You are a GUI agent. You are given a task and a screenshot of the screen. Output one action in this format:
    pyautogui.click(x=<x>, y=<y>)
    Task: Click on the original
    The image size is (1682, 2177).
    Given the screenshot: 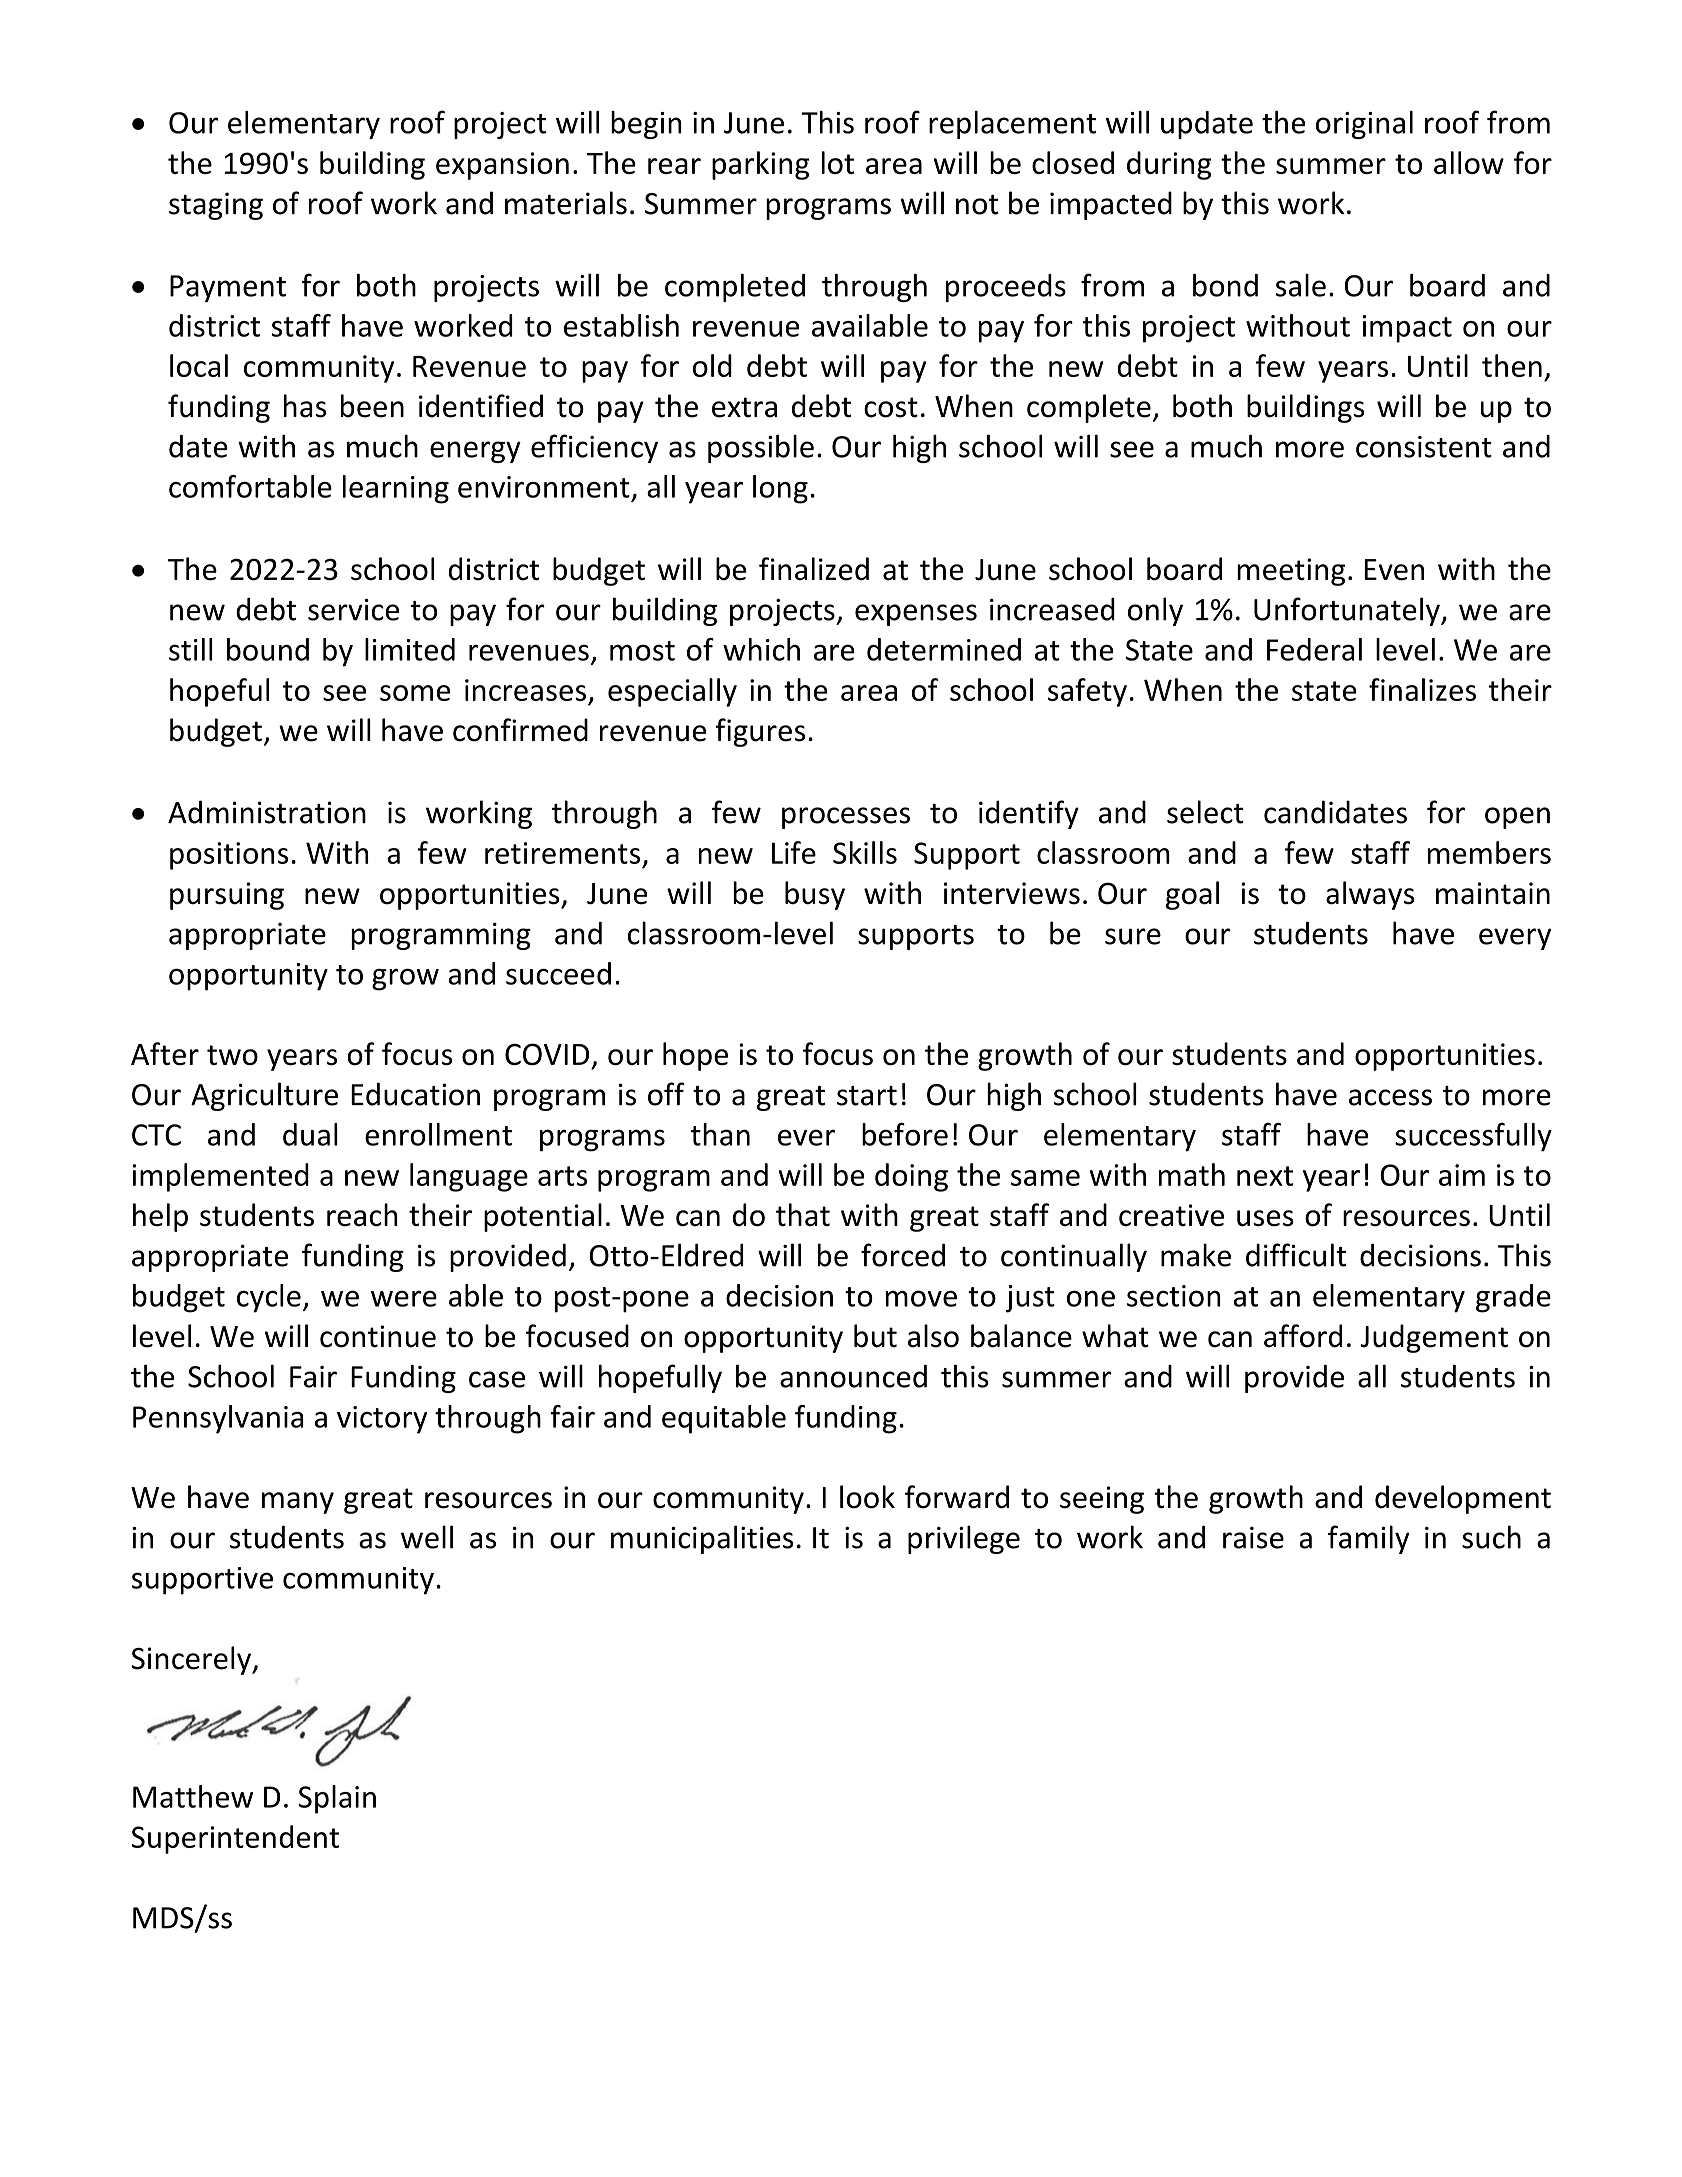 What is the action you would take?
    pyautogui.click(x=1364, y=125)
